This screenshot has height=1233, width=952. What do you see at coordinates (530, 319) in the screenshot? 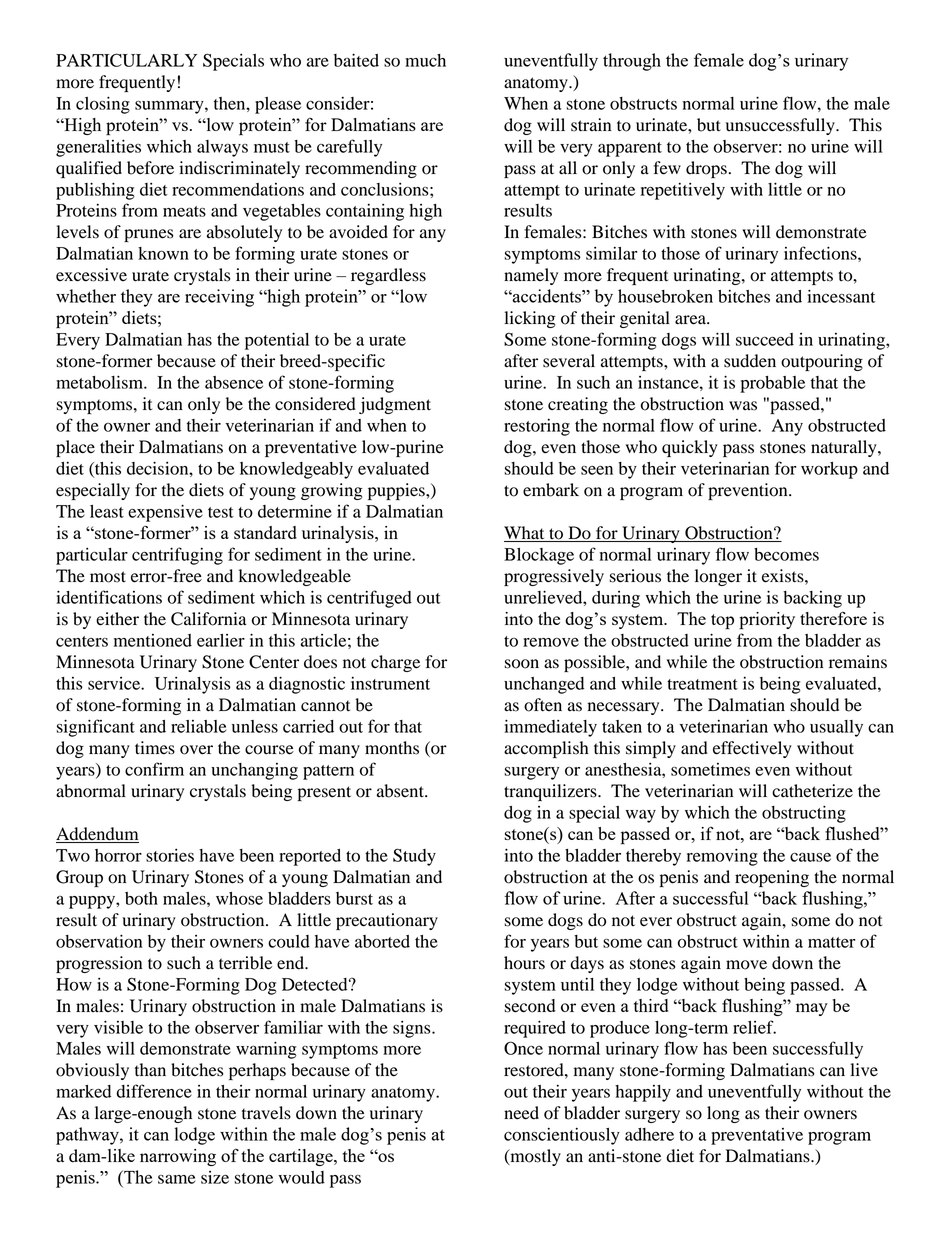
I see `licking` at bounding box center [530, 319].
